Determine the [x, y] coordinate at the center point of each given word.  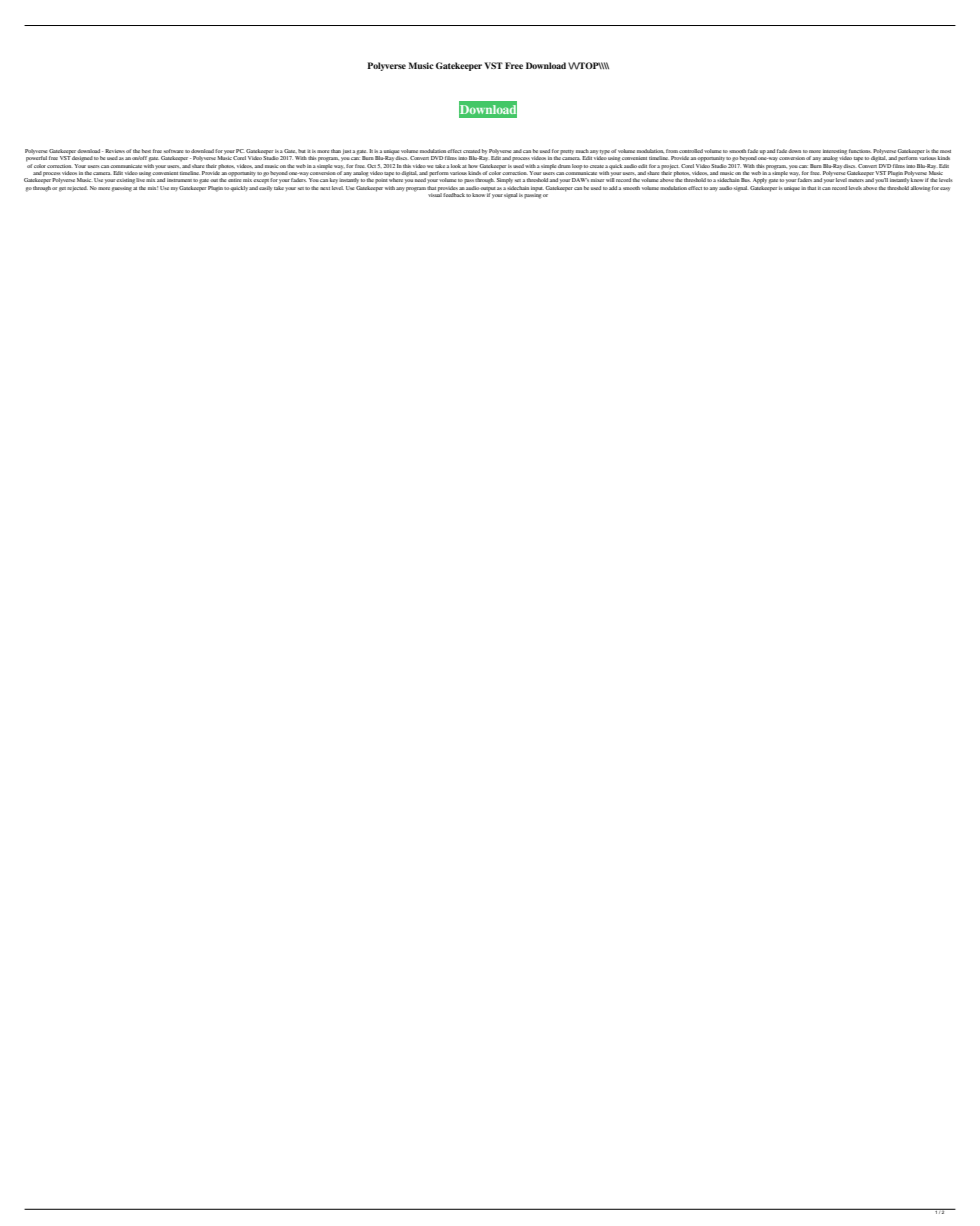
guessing [122, 189]
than [336, 151]
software [173, 151]
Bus [746, 180]
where [396, 179]
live [140, 180]
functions [860, 151]
